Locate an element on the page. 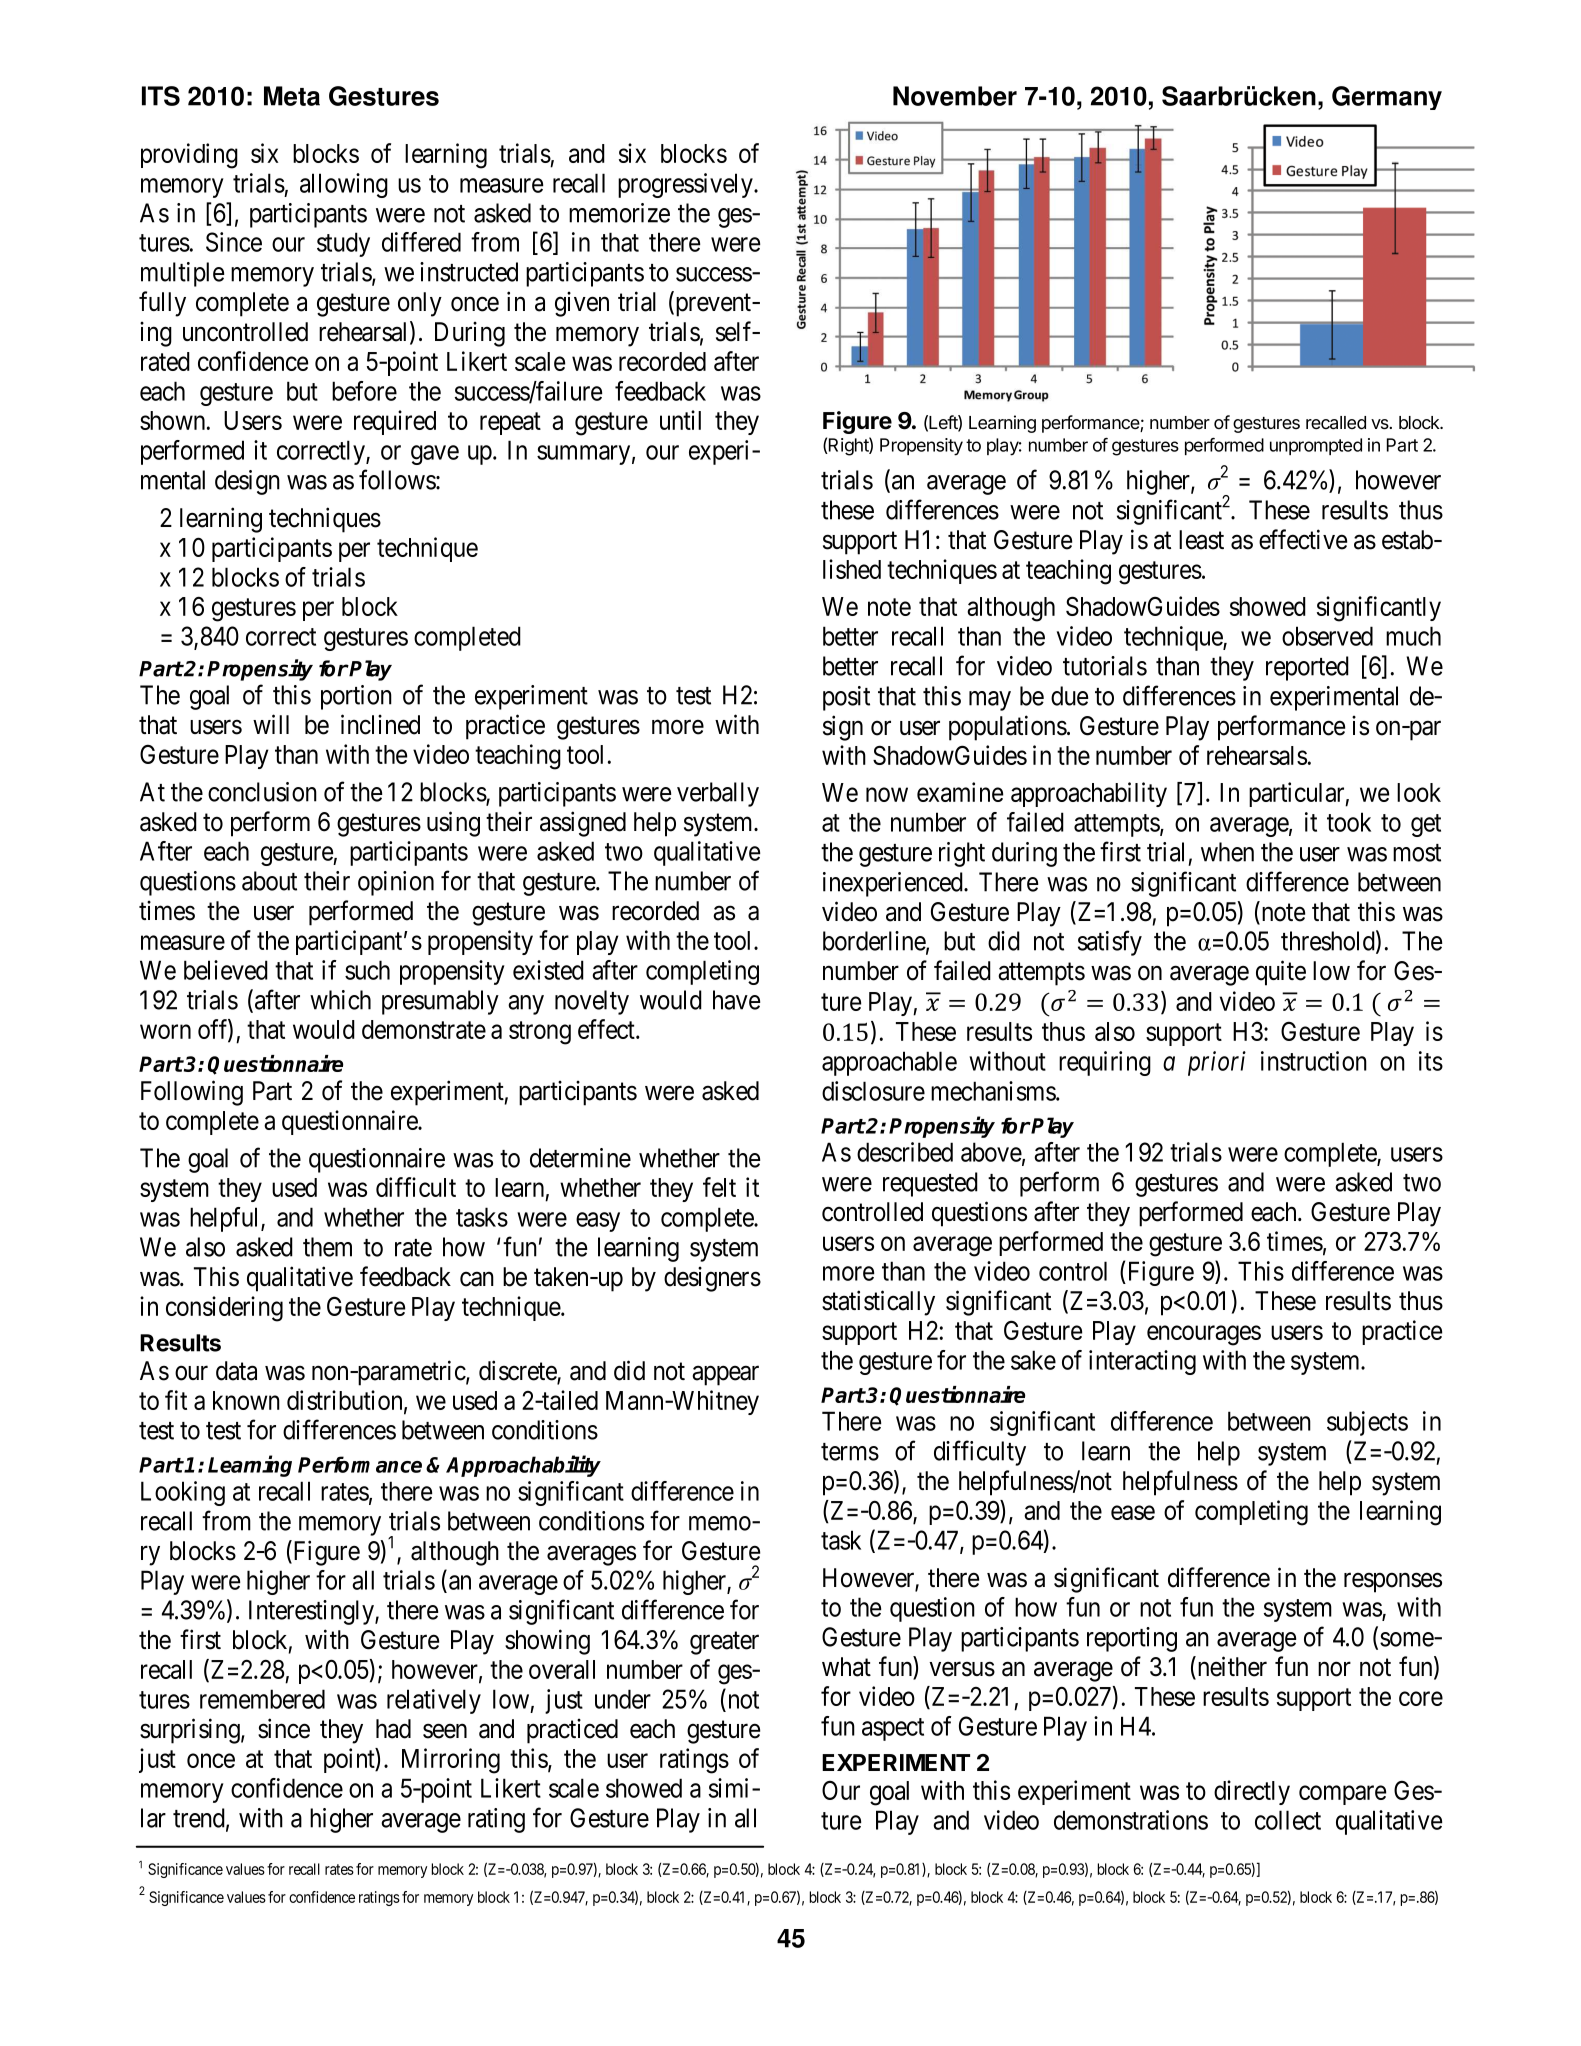  progressively is located at coordinates (686, 185).
